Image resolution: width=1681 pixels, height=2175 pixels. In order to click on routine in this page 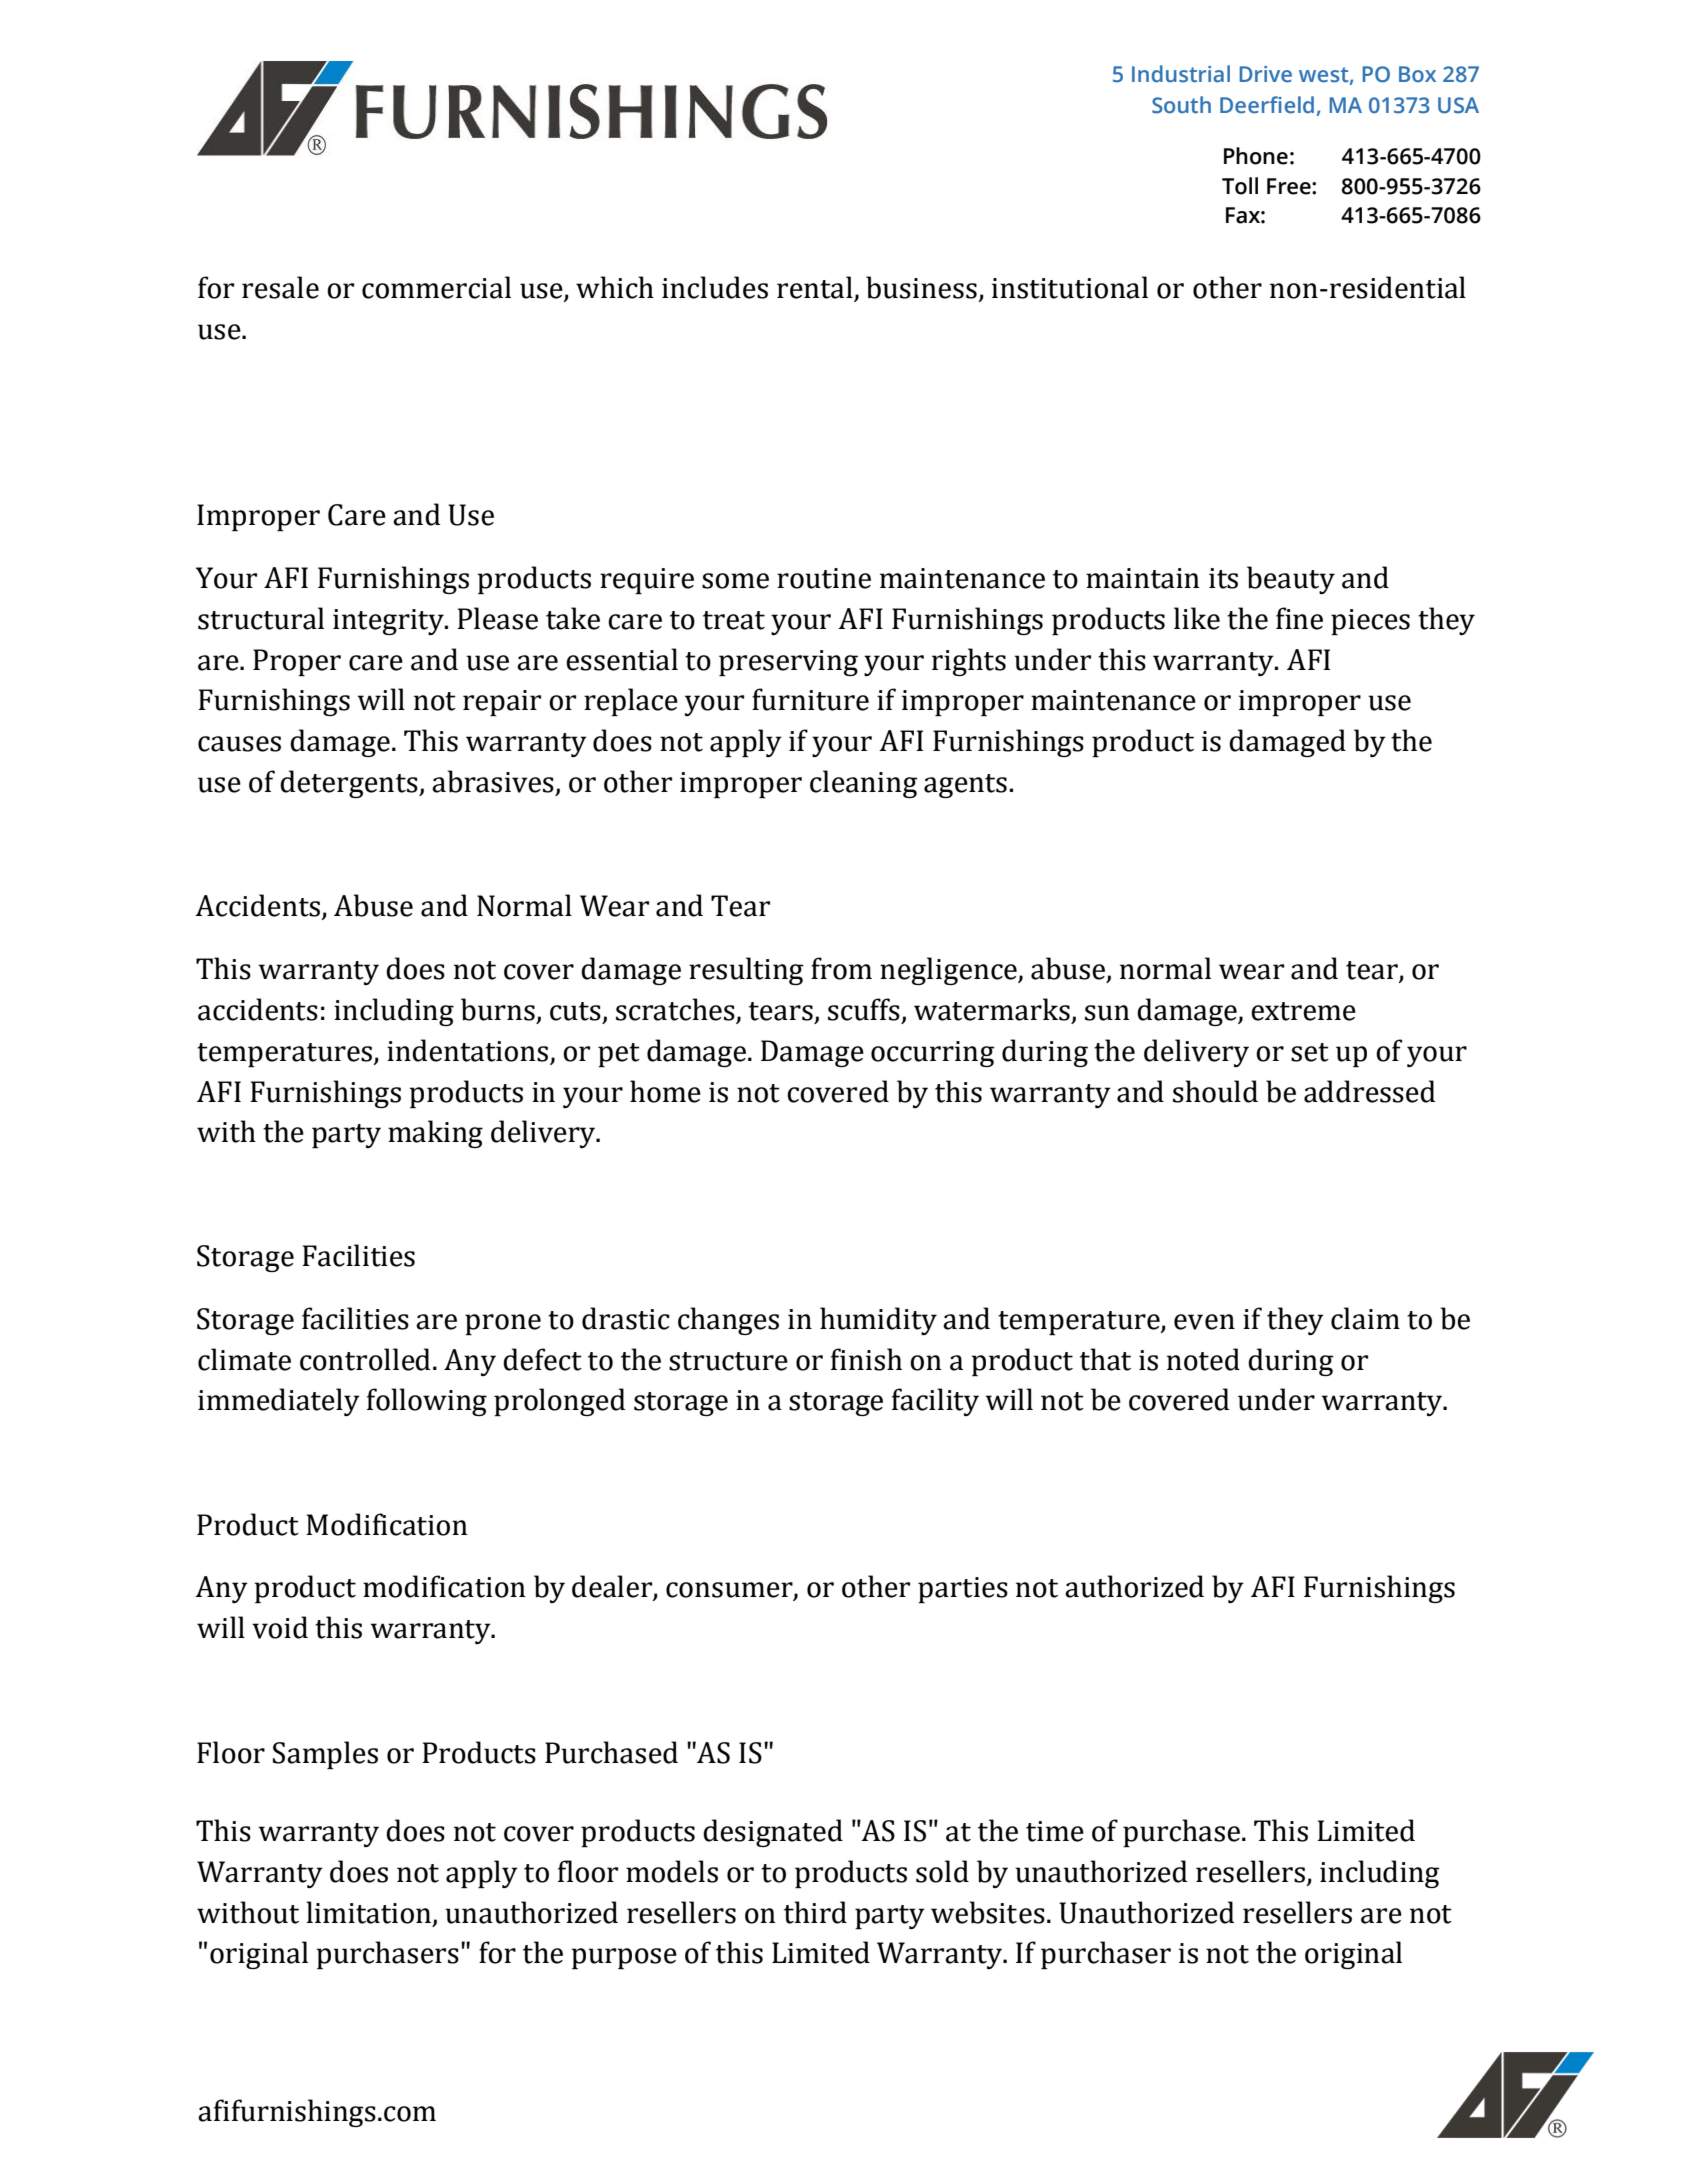, I will do `click(824, 578)`.
